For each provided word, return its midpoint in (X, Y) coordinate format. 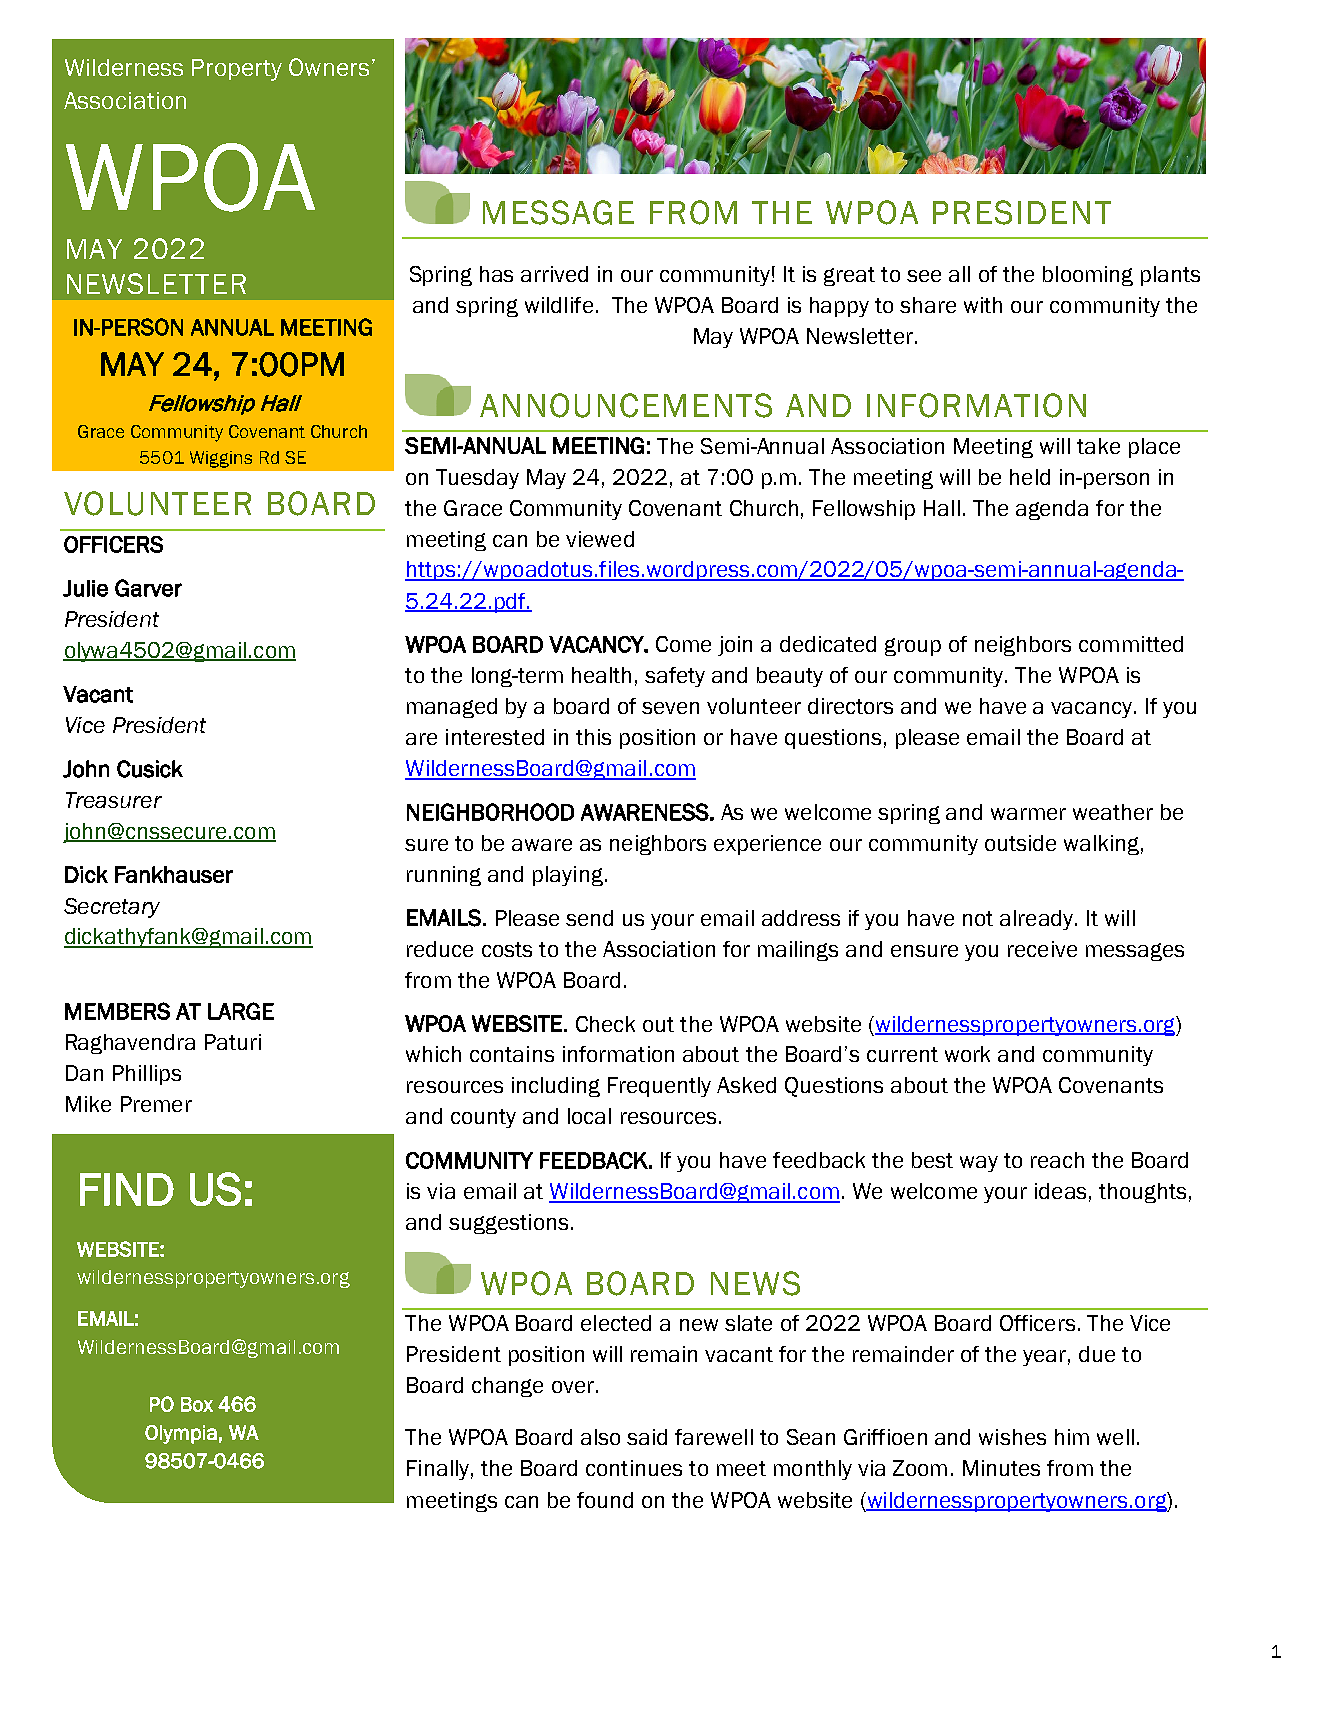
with (983, 305)
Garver (148, 588)
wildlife (559, 305)
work (967, 1054)
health (601, 675)
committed (1131, 644)
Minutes (1001, 1468)
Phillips (147, 1075)
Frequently (659, 1087)
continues (634, 1468)
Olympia (181, 1434)
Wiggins (221, 459)
